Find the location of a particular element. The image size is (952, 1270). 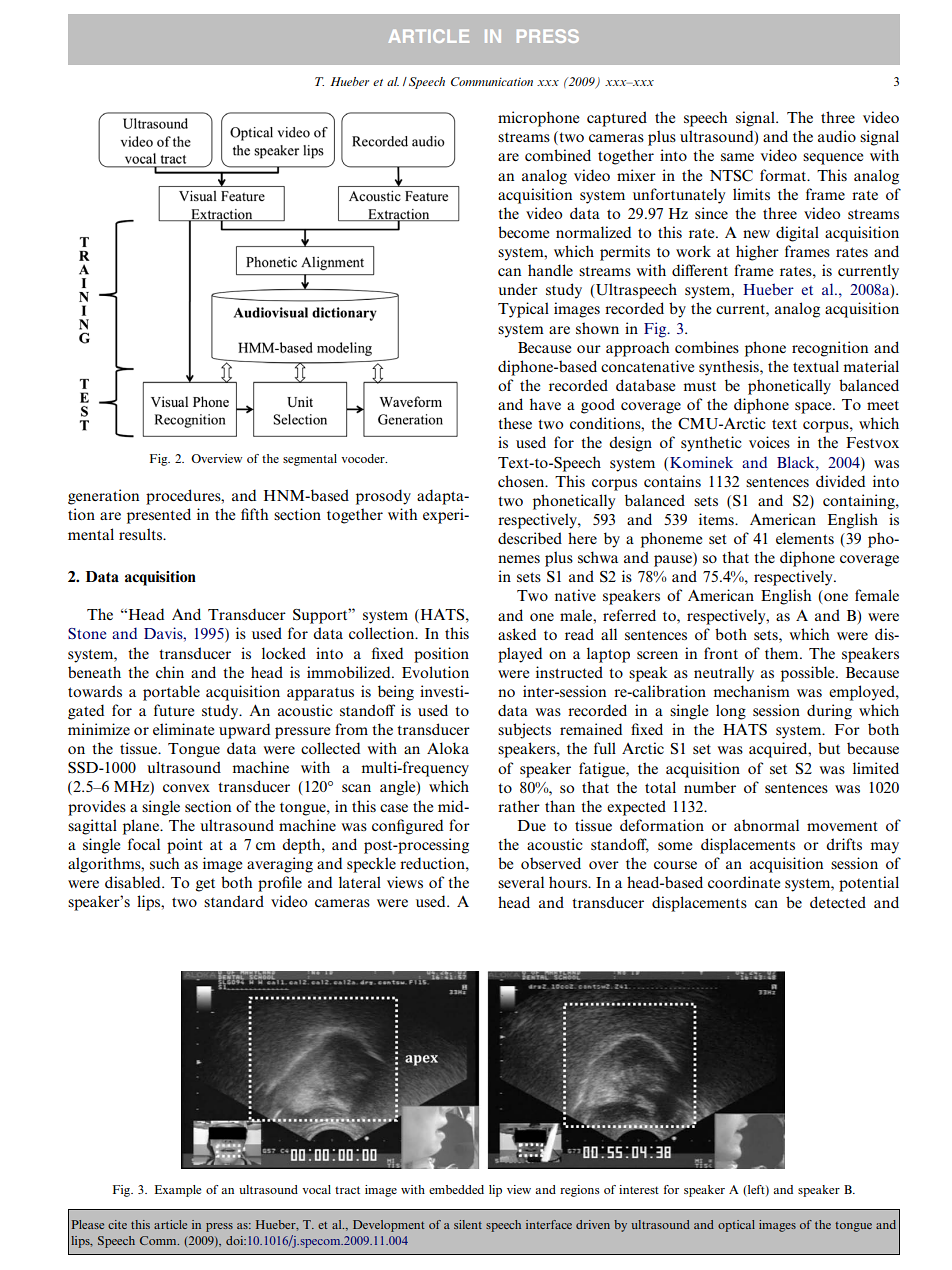

become is located at coordinates (523, 232).
